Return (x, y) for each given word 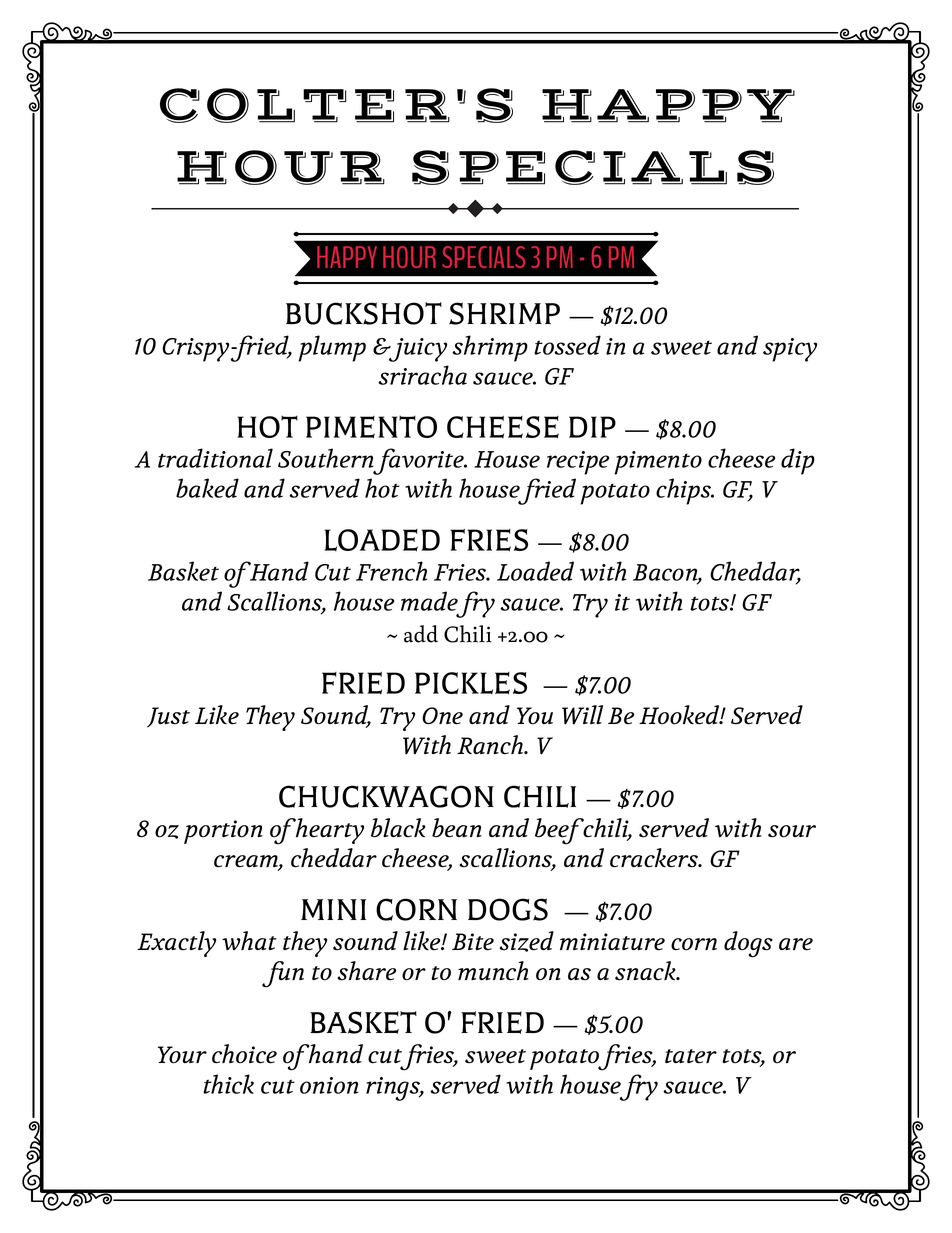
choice (244, 1054)
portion (223, 832)
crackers (655, 858)
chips (684, 491)
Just (168, 717)
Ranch (491, 745)
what (249, 940)
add (421, 634)
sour (792, 831)
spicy (790, 350)
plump (332, 348)
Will (582, 715)
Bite (473, 942)
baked (207, 488)
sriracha (422, 375)
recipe (578, 463)
